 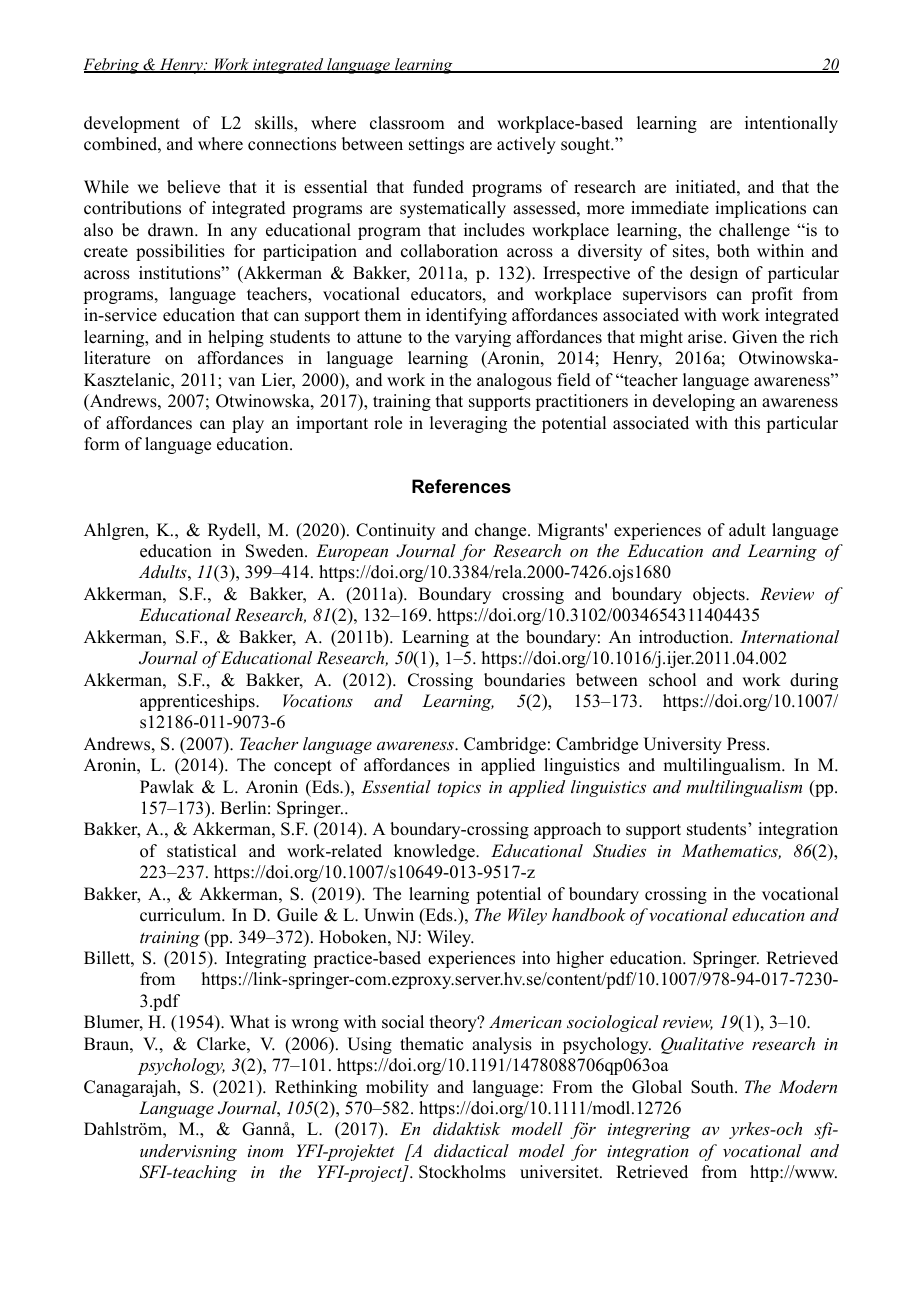 I want to click on this, so click(x=747, y=423).
